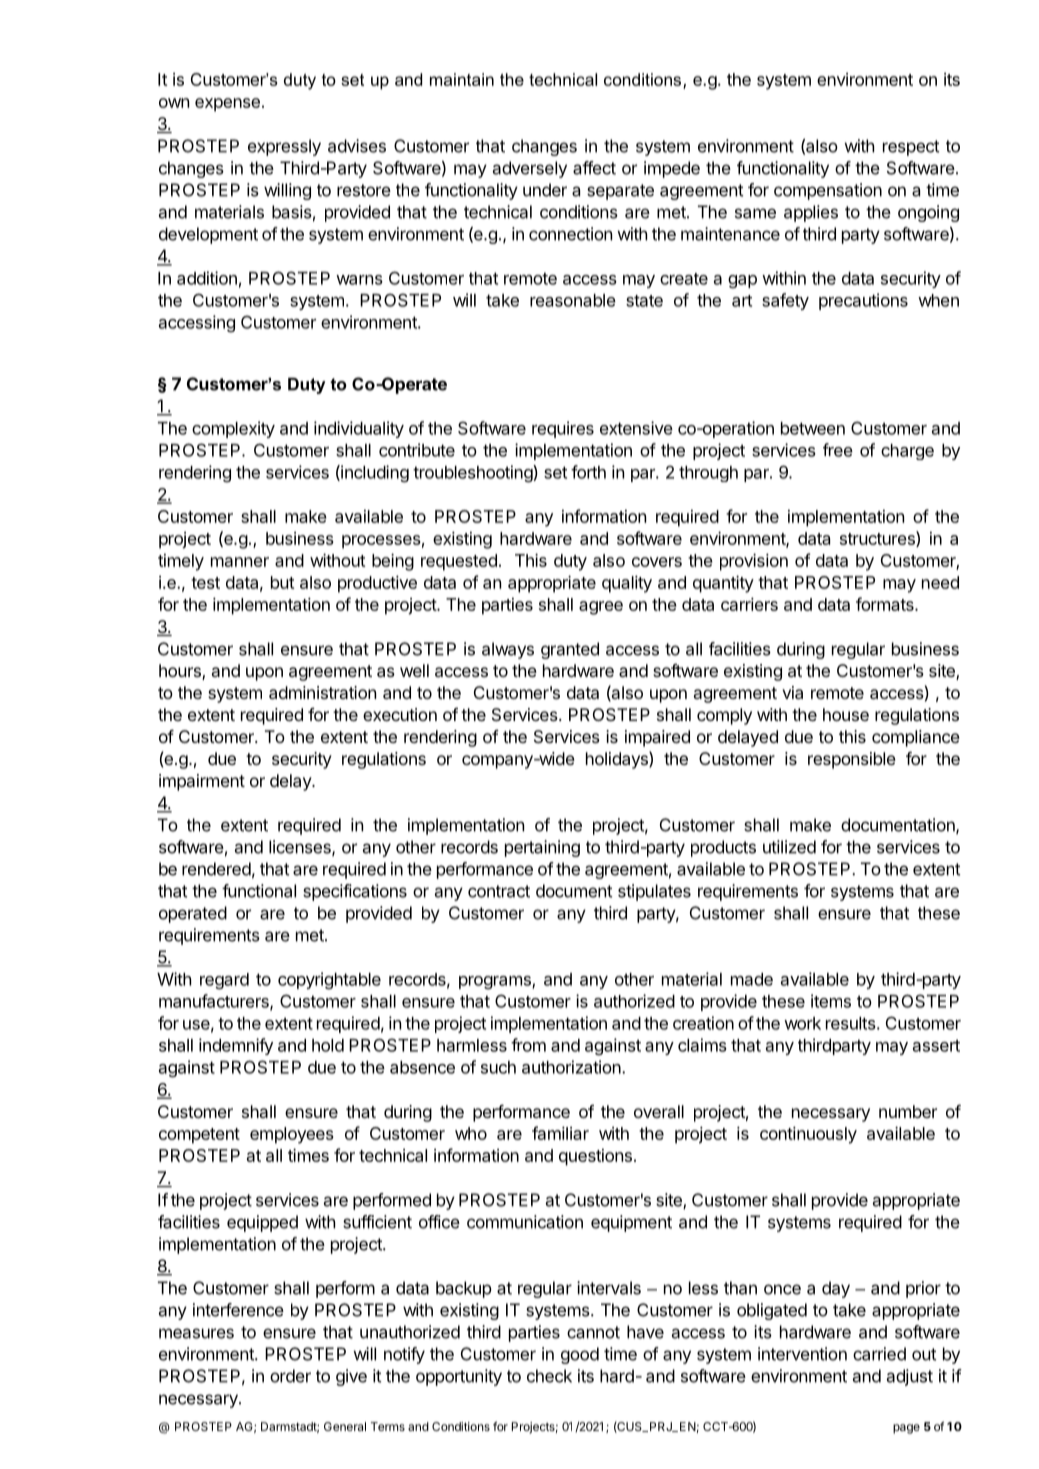  I want to click on adversely, so click(530, 169).
